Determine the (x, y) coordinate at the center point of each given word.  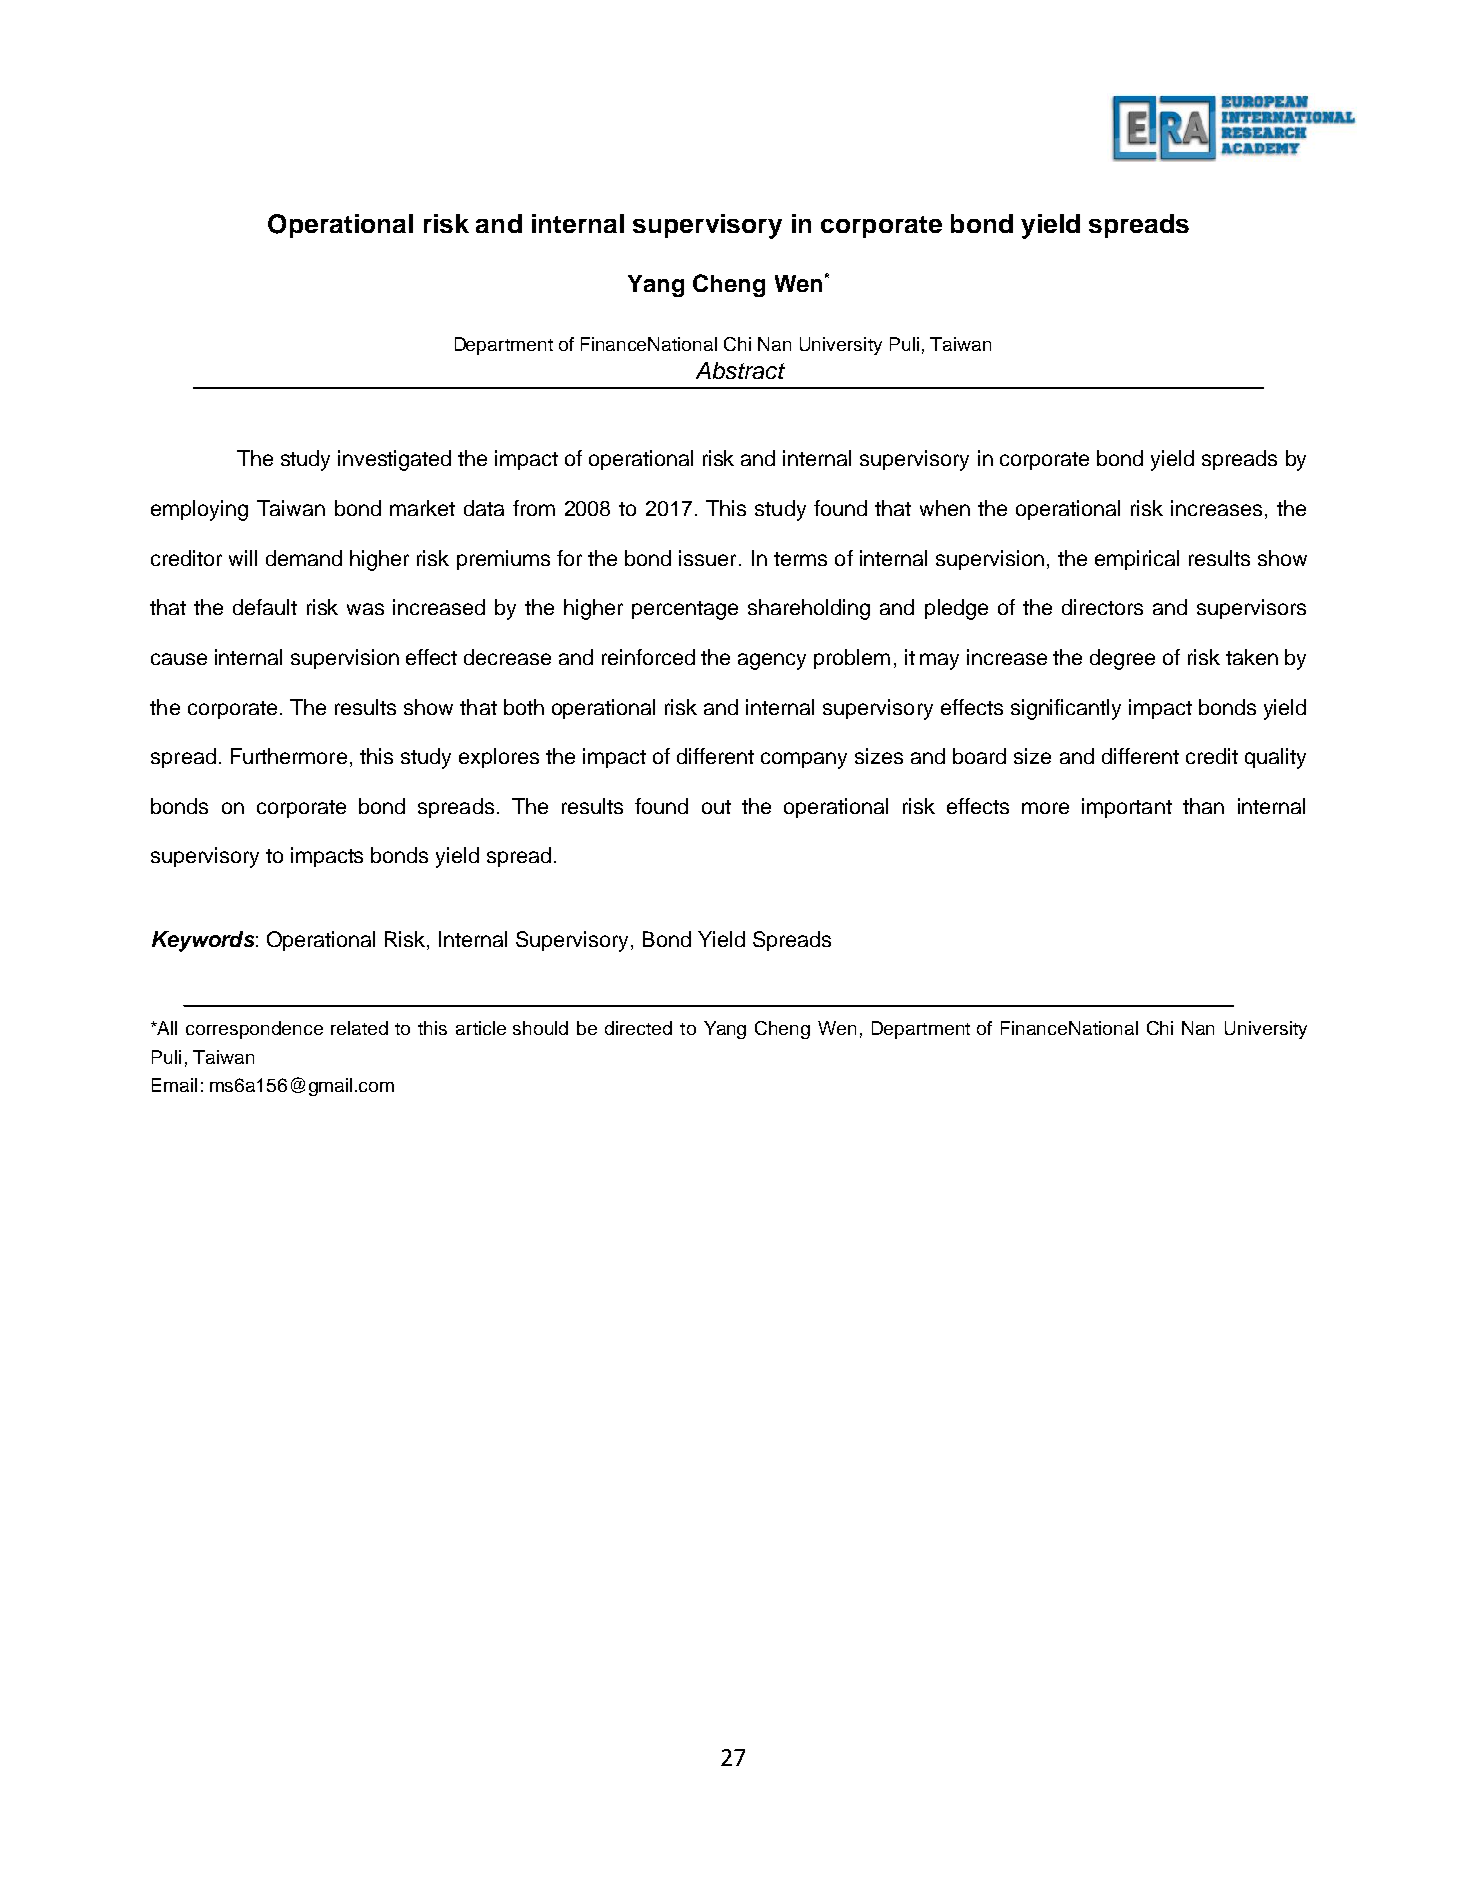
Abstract (740, 370)
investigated (394, 460)
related (359, 1028)
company (804, 760)
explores (499, 758)
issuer (707, 558)
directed (638, 1028)
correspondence (254, 1030)
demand (304, 558)
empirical (1137, 560)
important (1127, 808)
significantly (1066, 709)
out (716, 807)
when (945, 508)
